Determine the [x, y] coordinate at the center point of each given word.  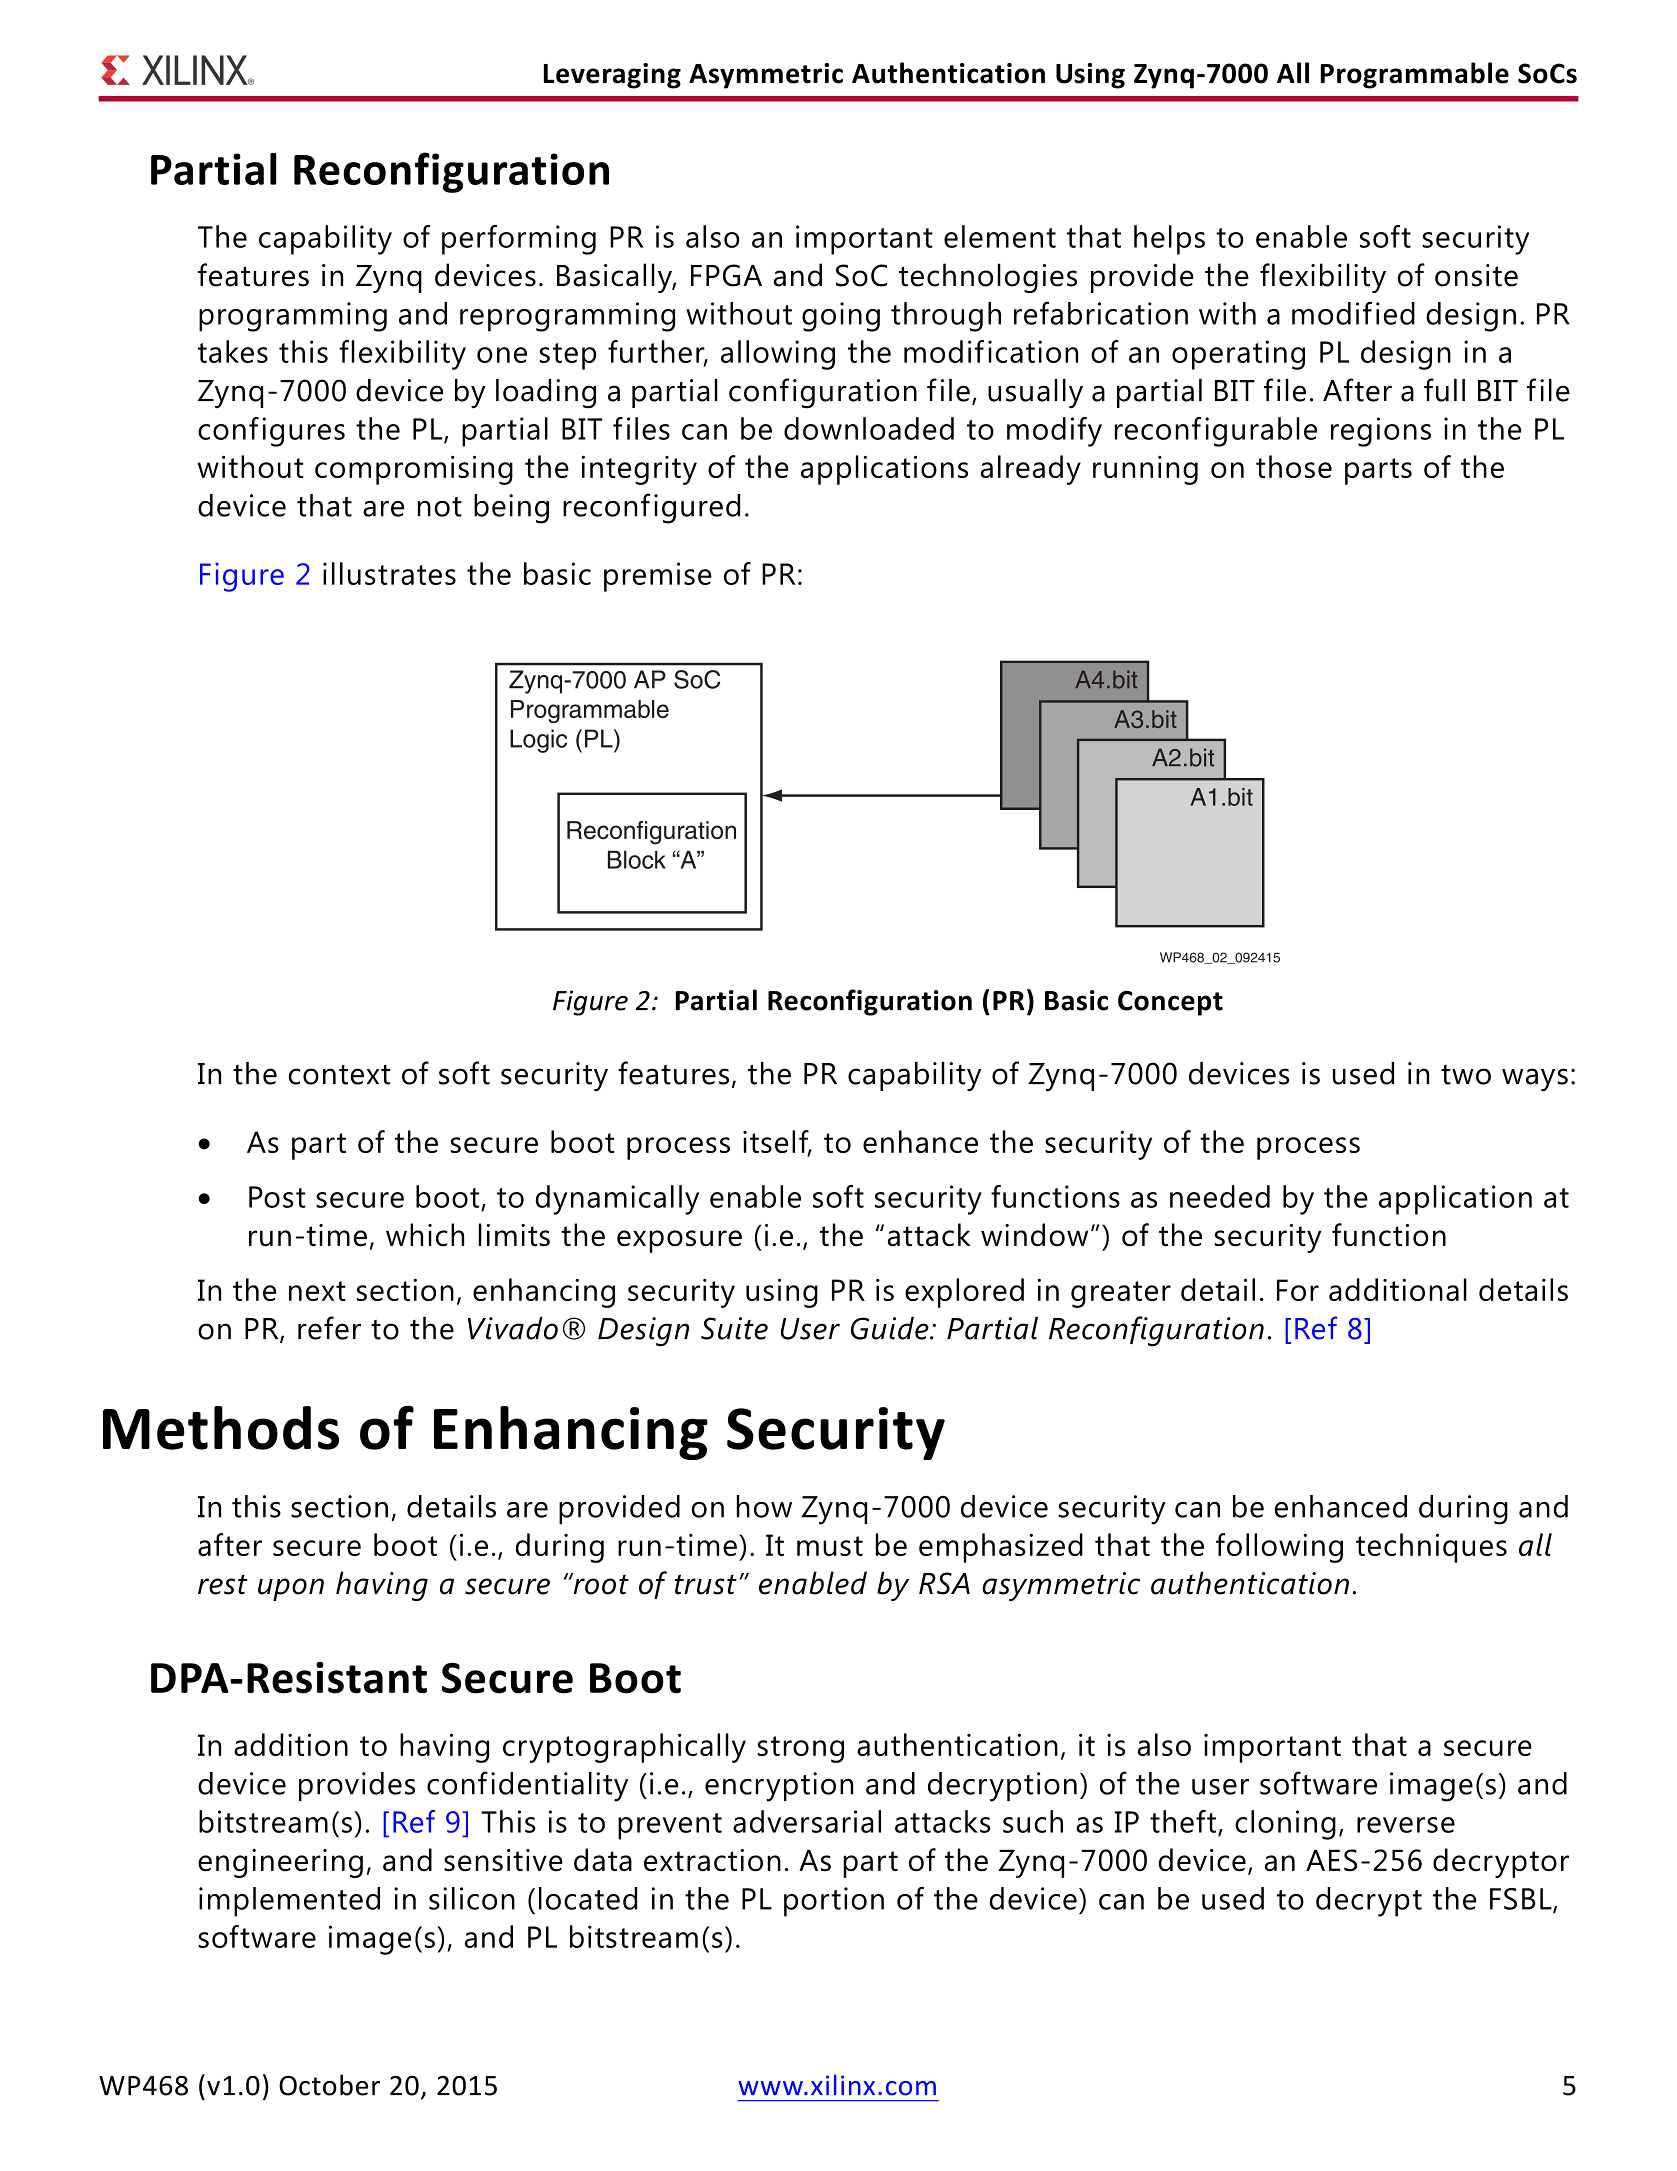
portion [834, 1902]
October [329, 2085]
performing [519, 240]
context [339, 1075]
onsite [1476, 275]
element [1000, 236]
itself [777, 1143]
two [1466, 1075]
